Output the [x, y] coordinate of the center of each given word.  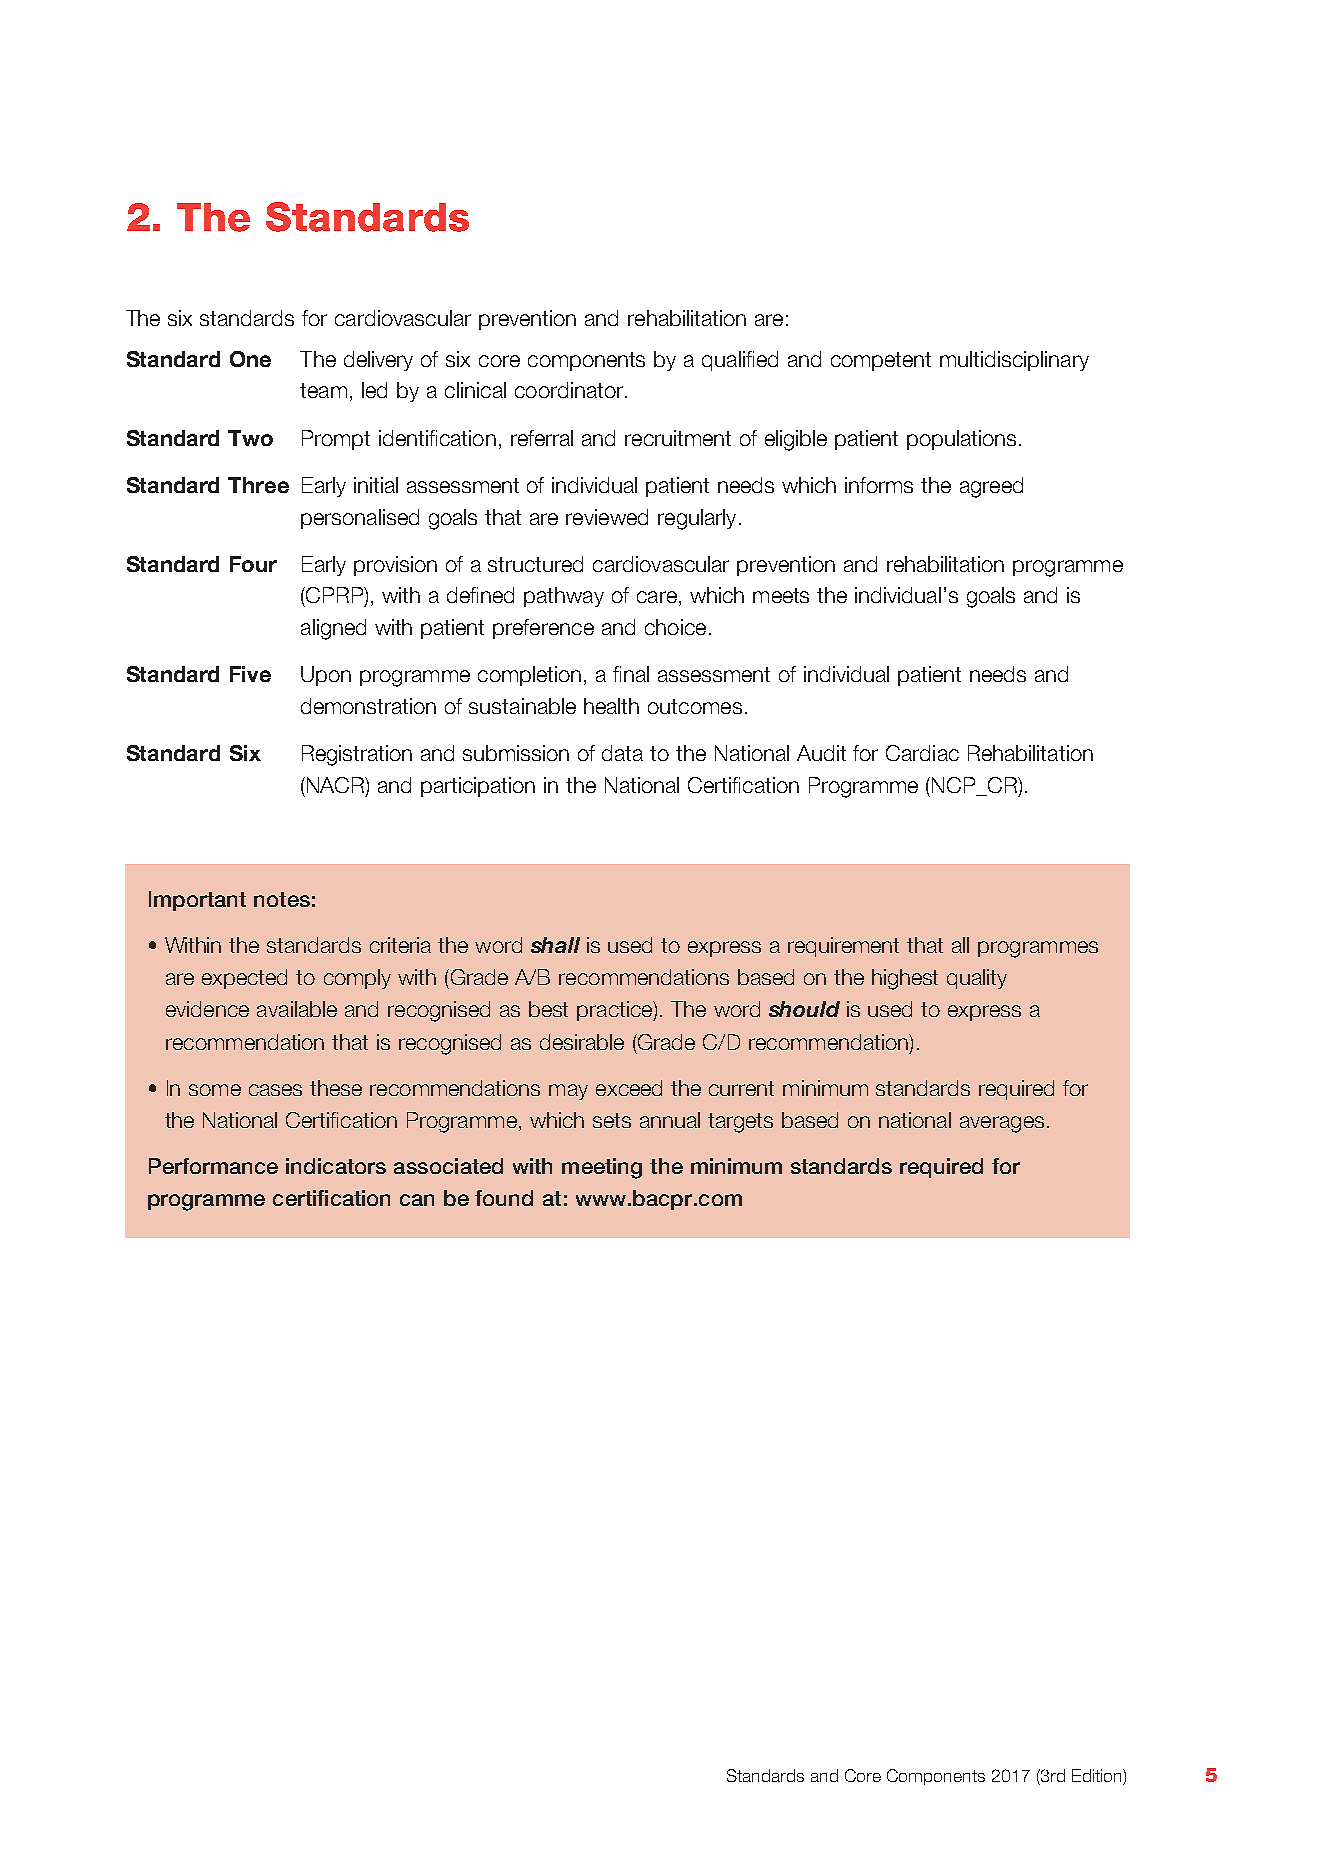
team [323, 390]
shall [555, 945]
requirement [843, 947]
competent [881, 361]
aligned [333, 629]
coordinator [570, 390]
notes [282, 899]
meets [781, 595]
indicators [336, 1166]
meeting [602, 1168]
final [631, 674]
